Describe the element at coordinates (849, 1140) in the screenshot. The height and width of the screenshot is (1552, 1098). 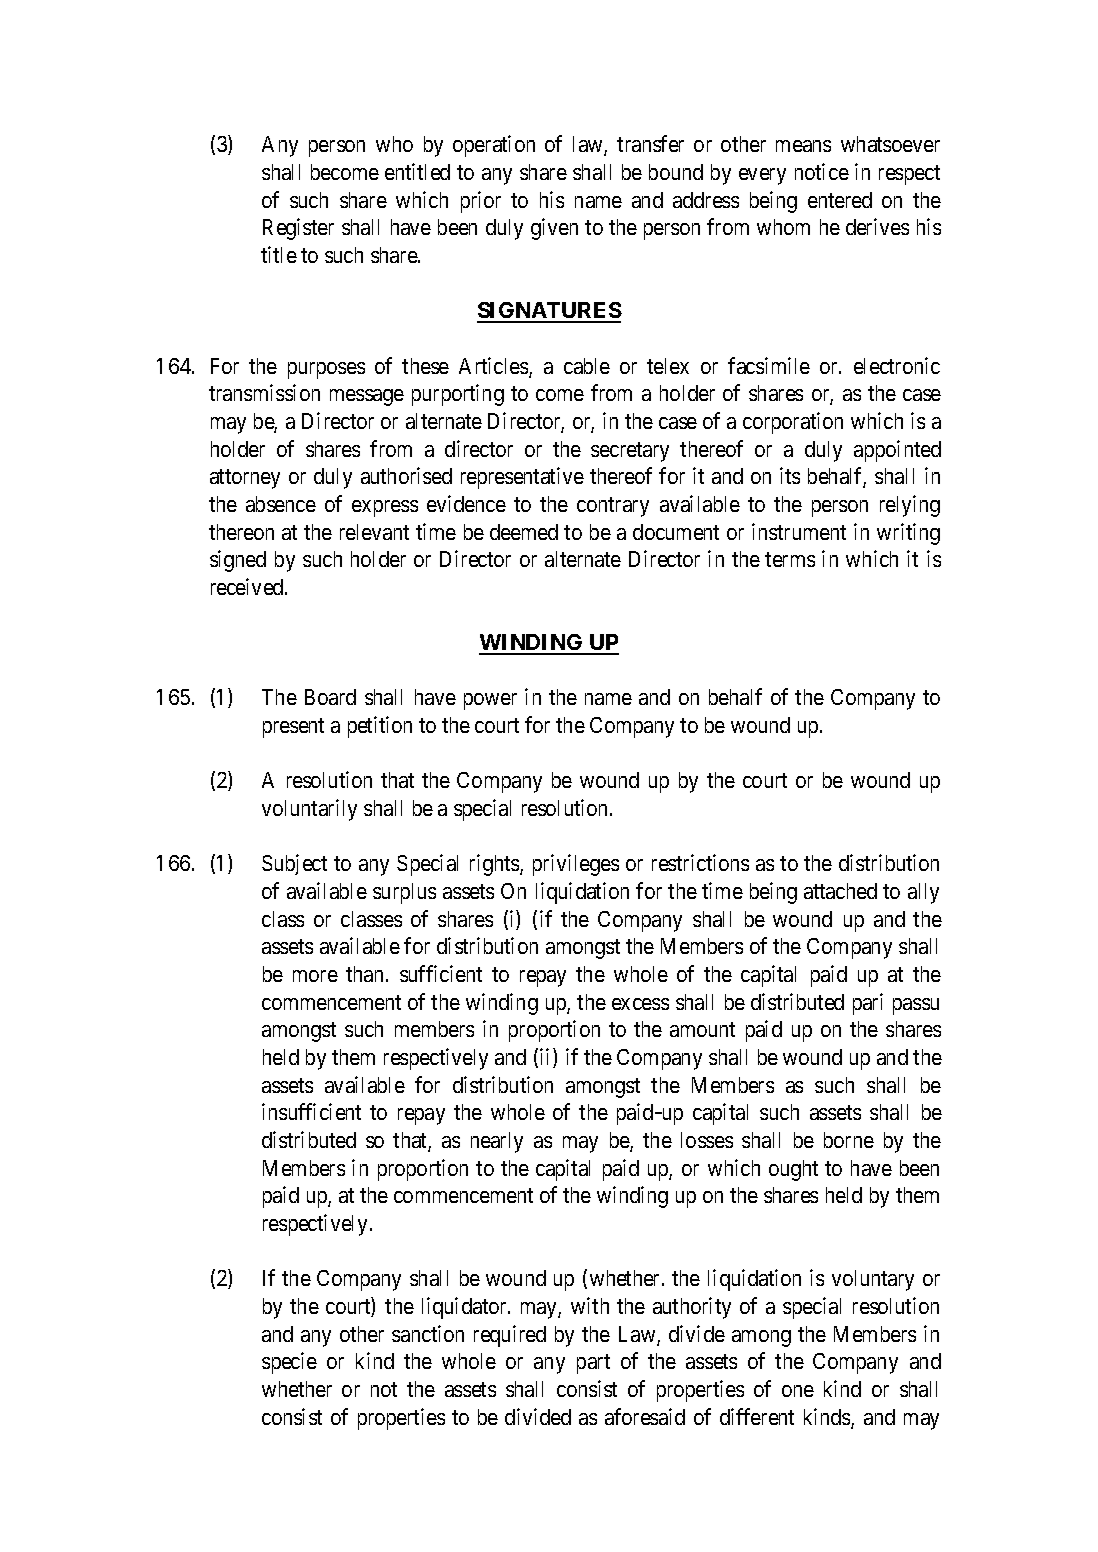
I see `borne` at that location.
